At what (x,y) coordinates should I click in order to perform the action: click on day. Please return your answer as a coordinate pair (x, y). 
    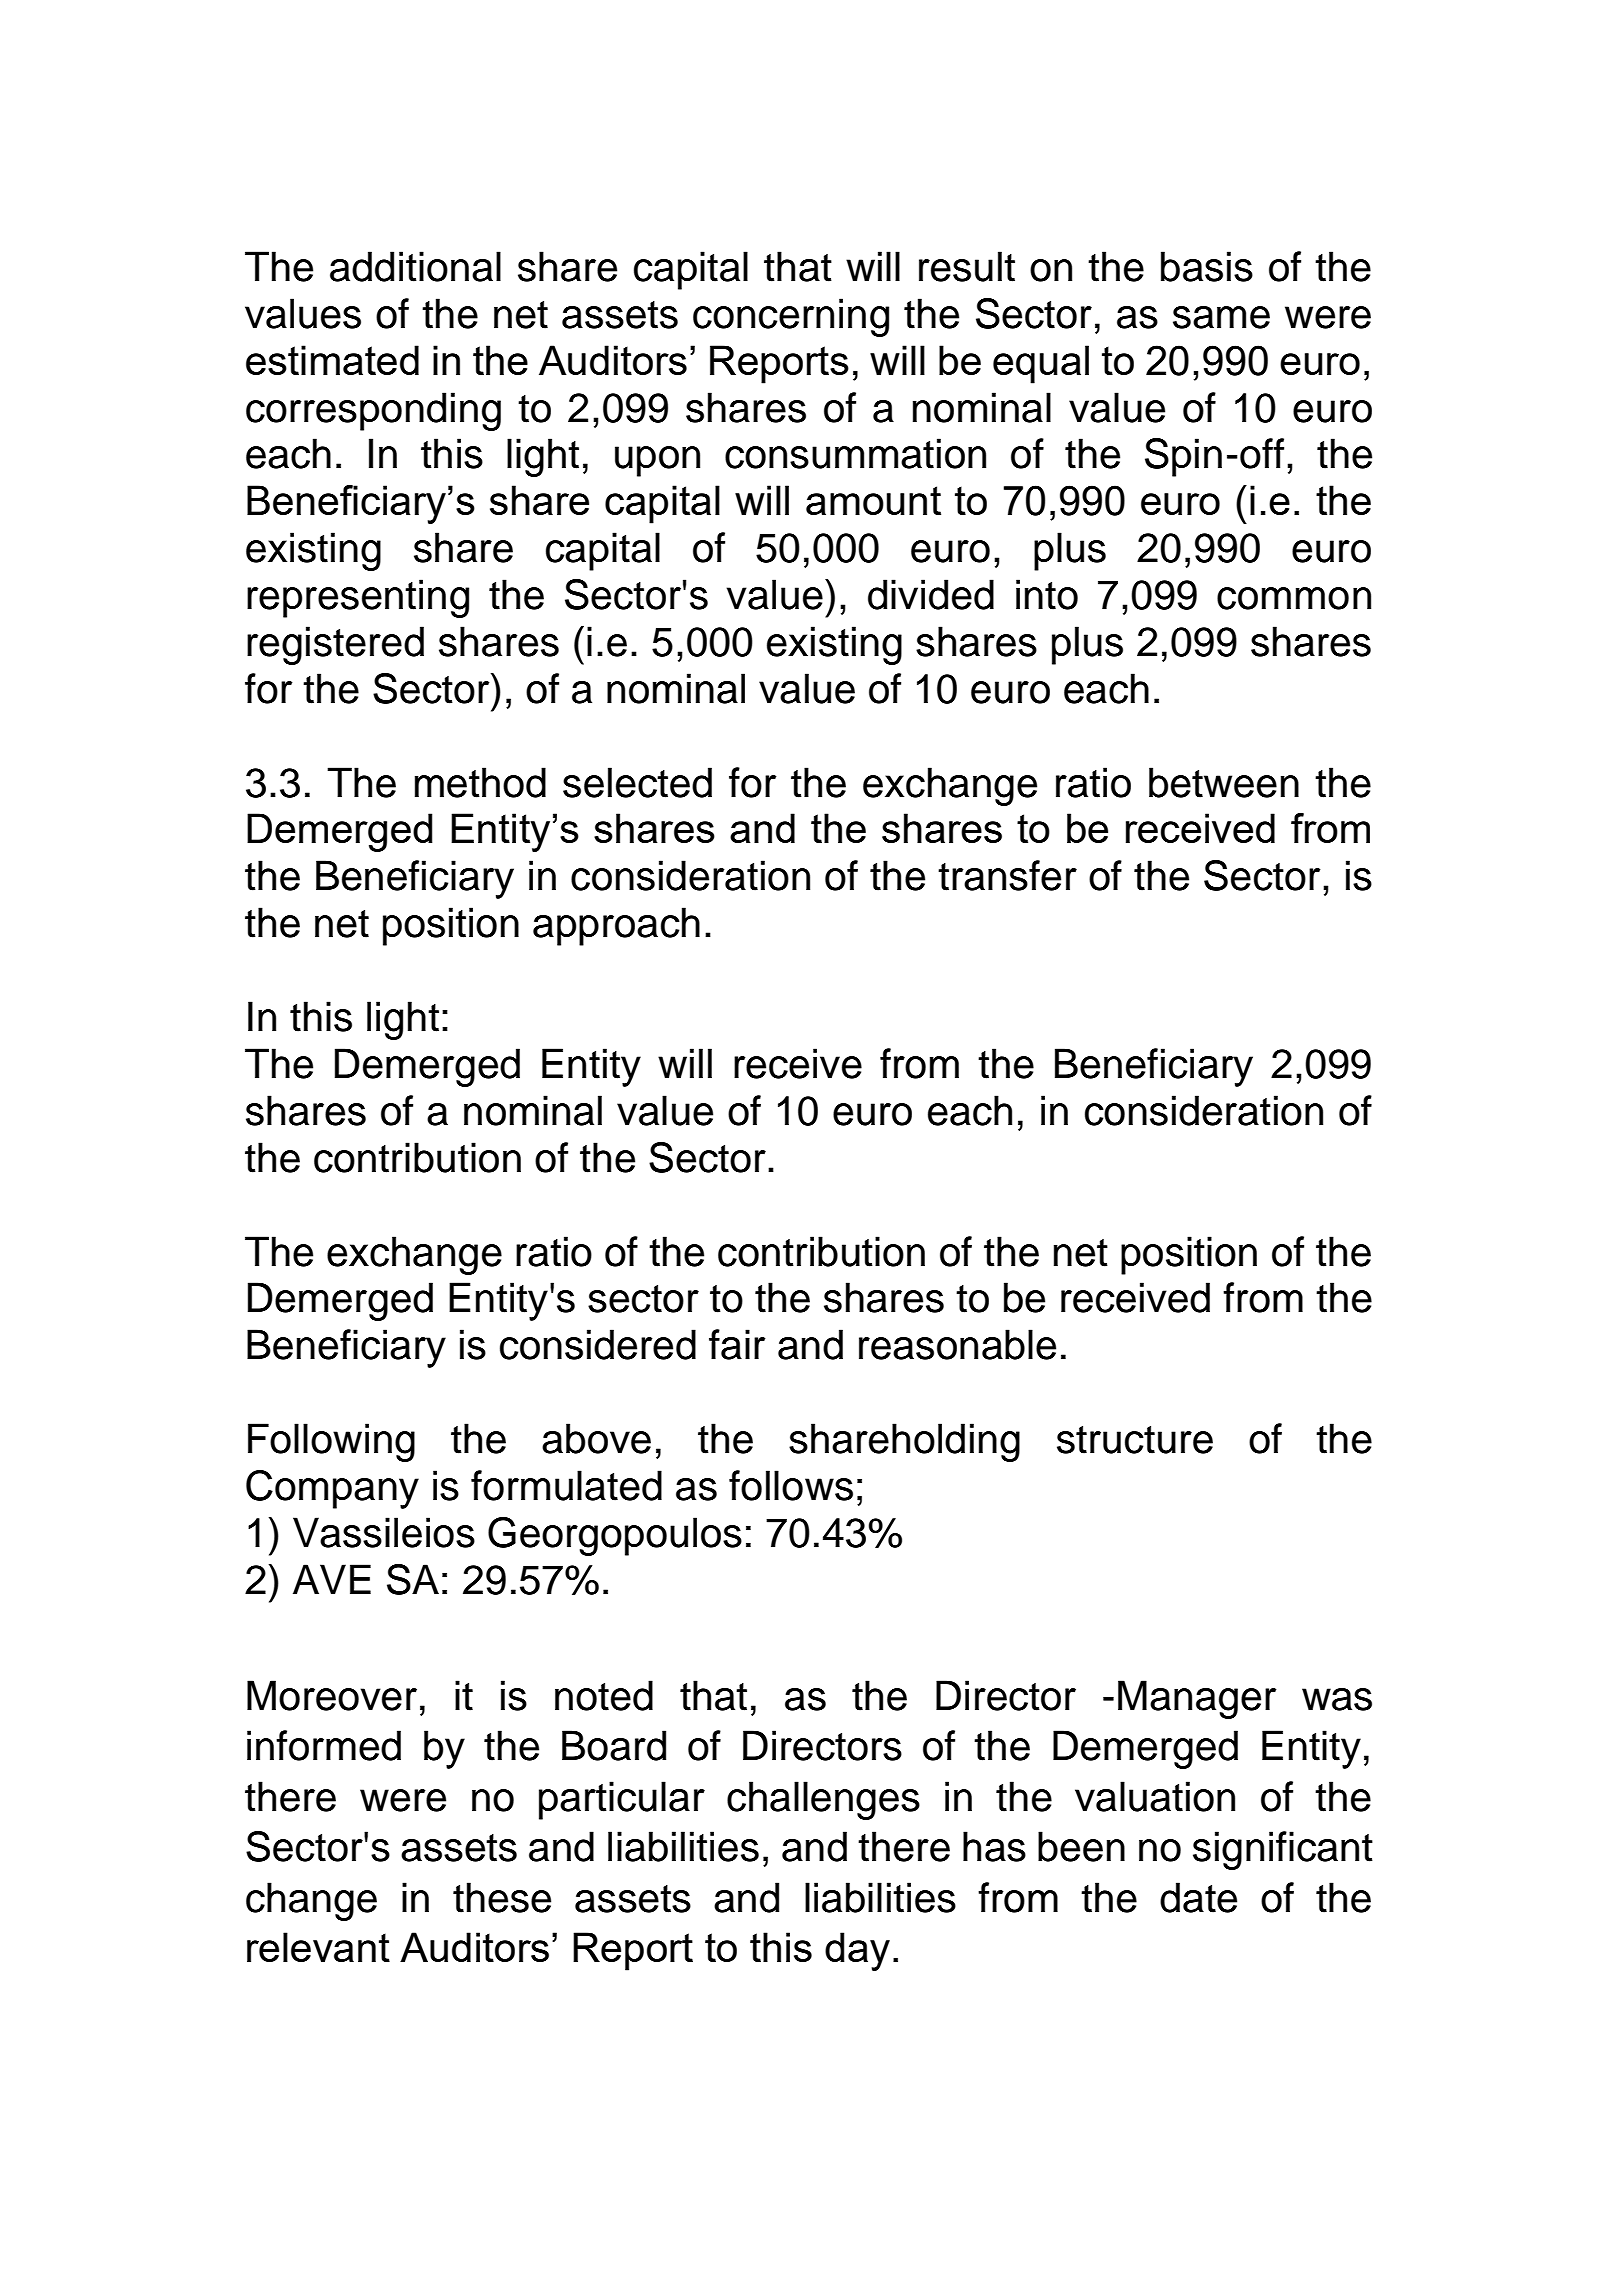
    Looking at the image, I should click on (857, 1951).
